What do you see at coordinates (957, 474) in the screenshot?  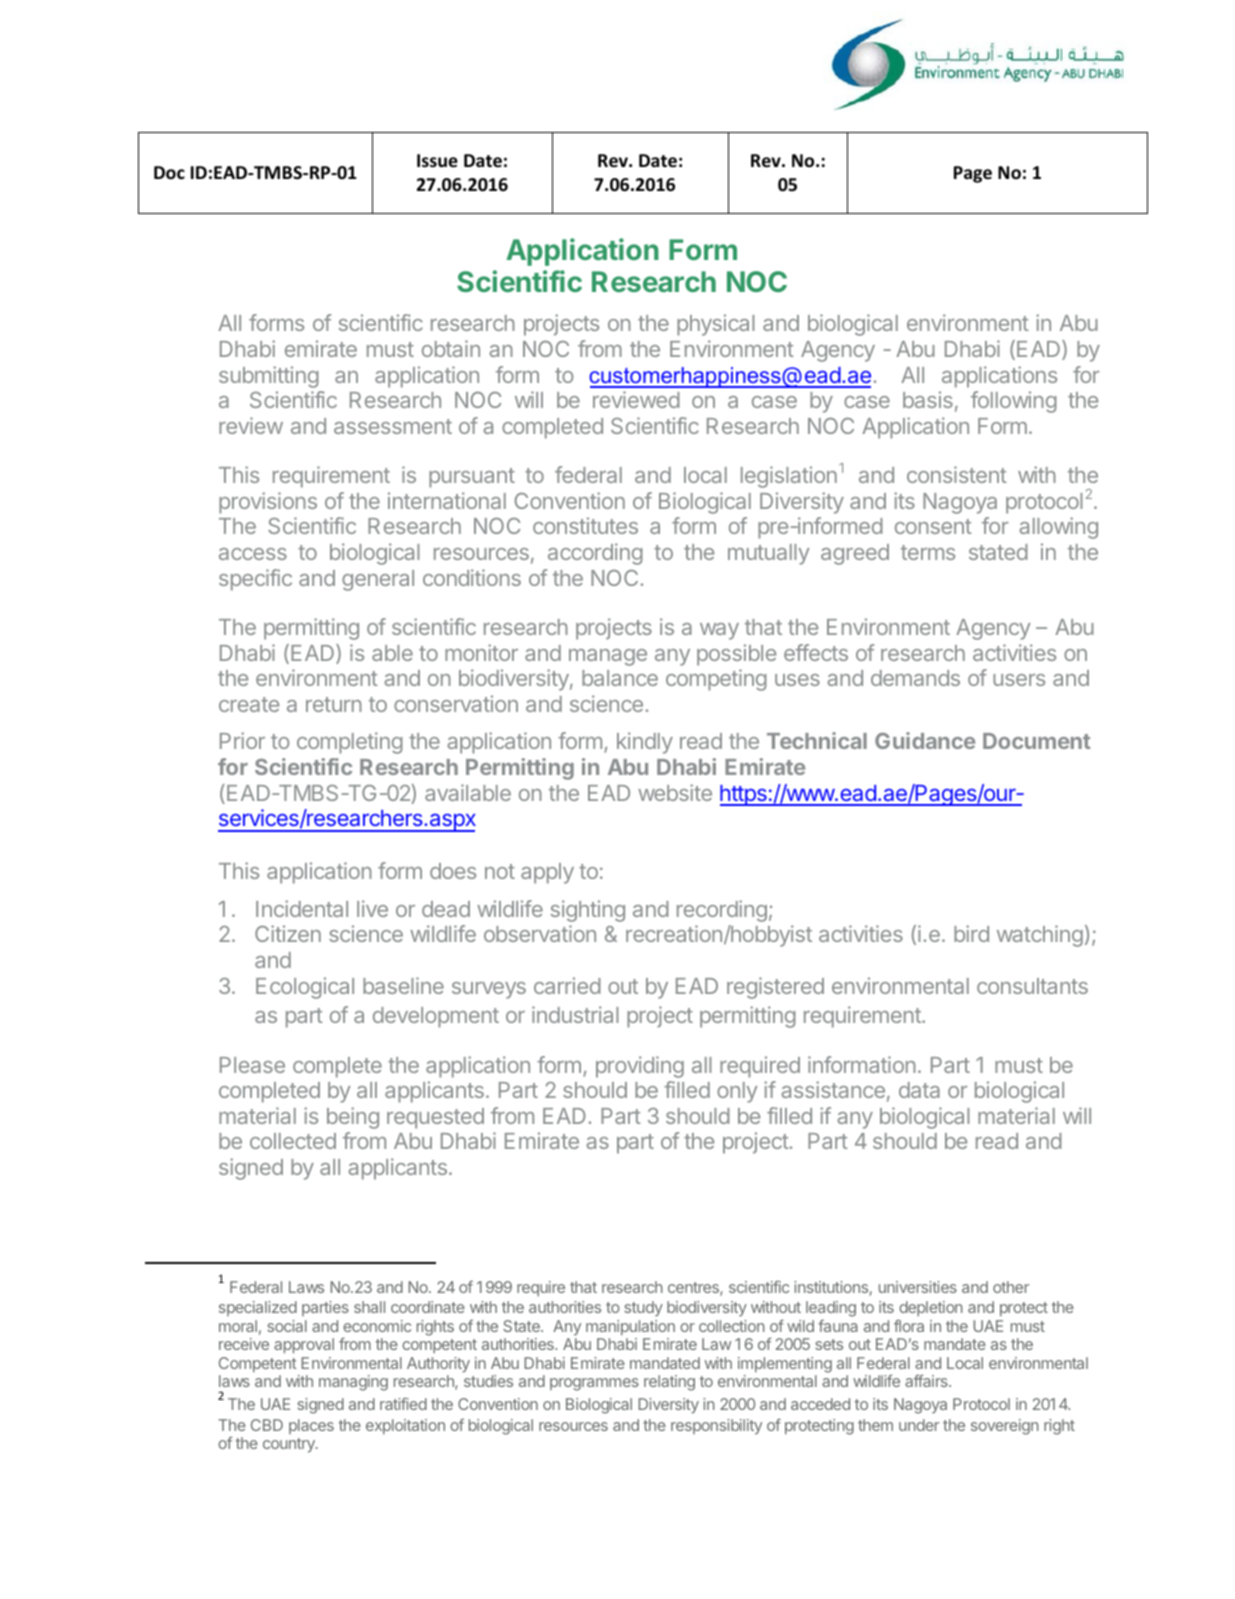 I see `consistent` at bounding box center [957, 474].
